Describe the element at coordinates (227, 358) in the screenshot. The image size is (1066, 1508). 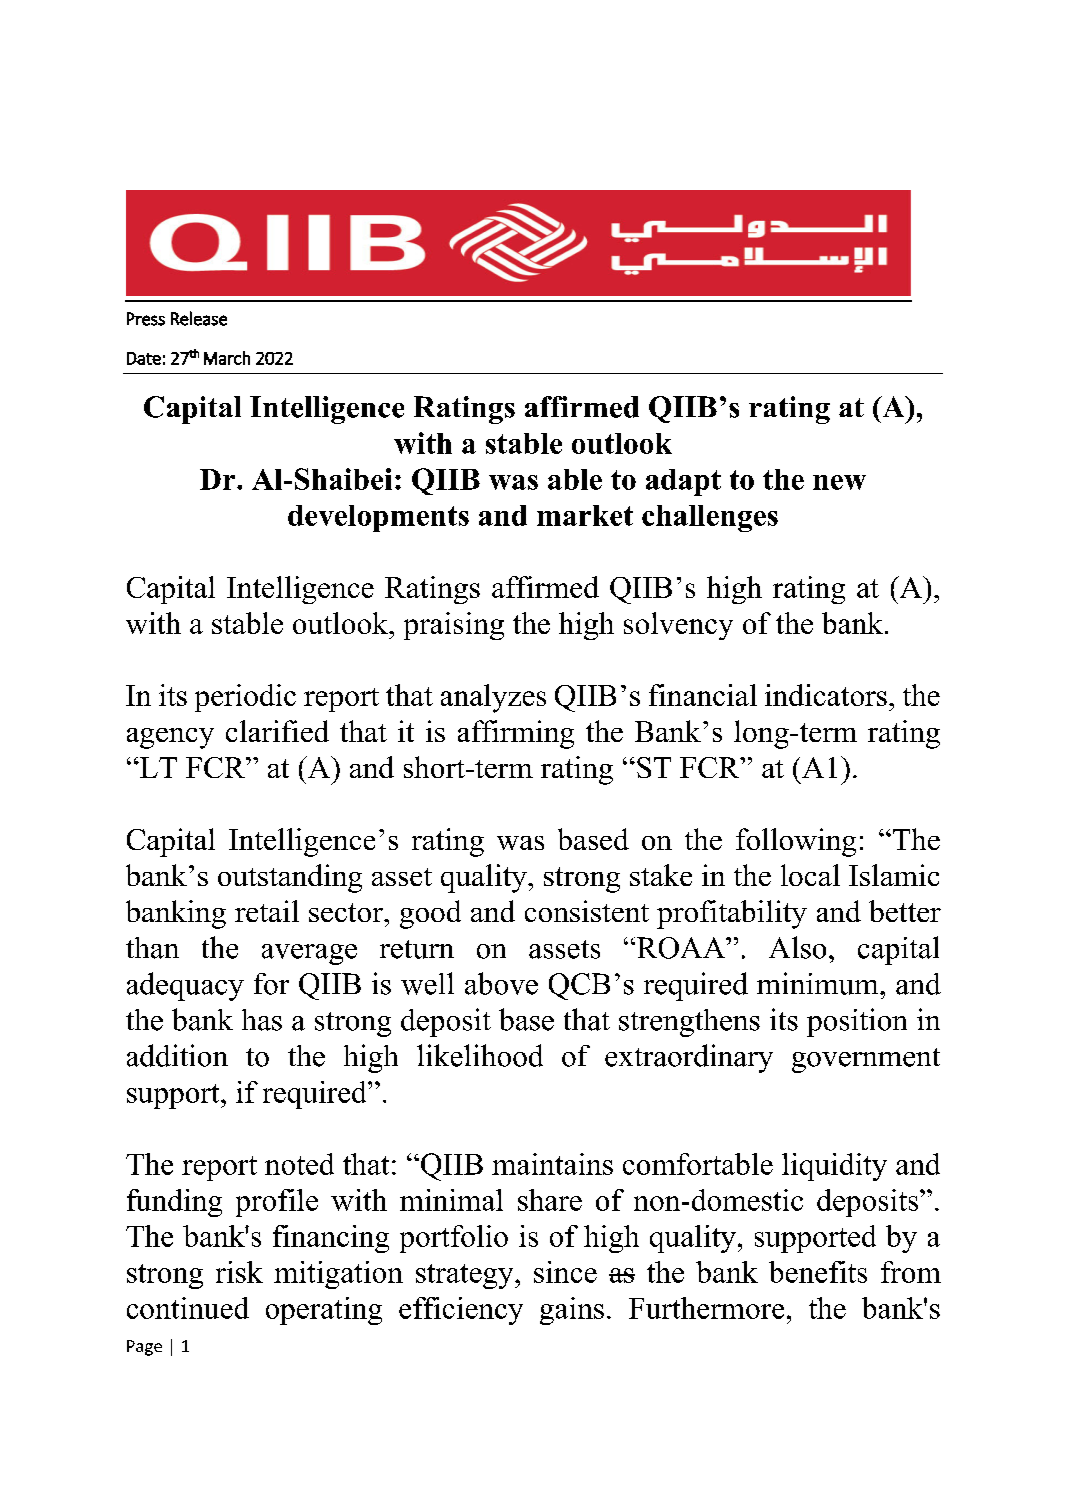
I see `March` at that location.
